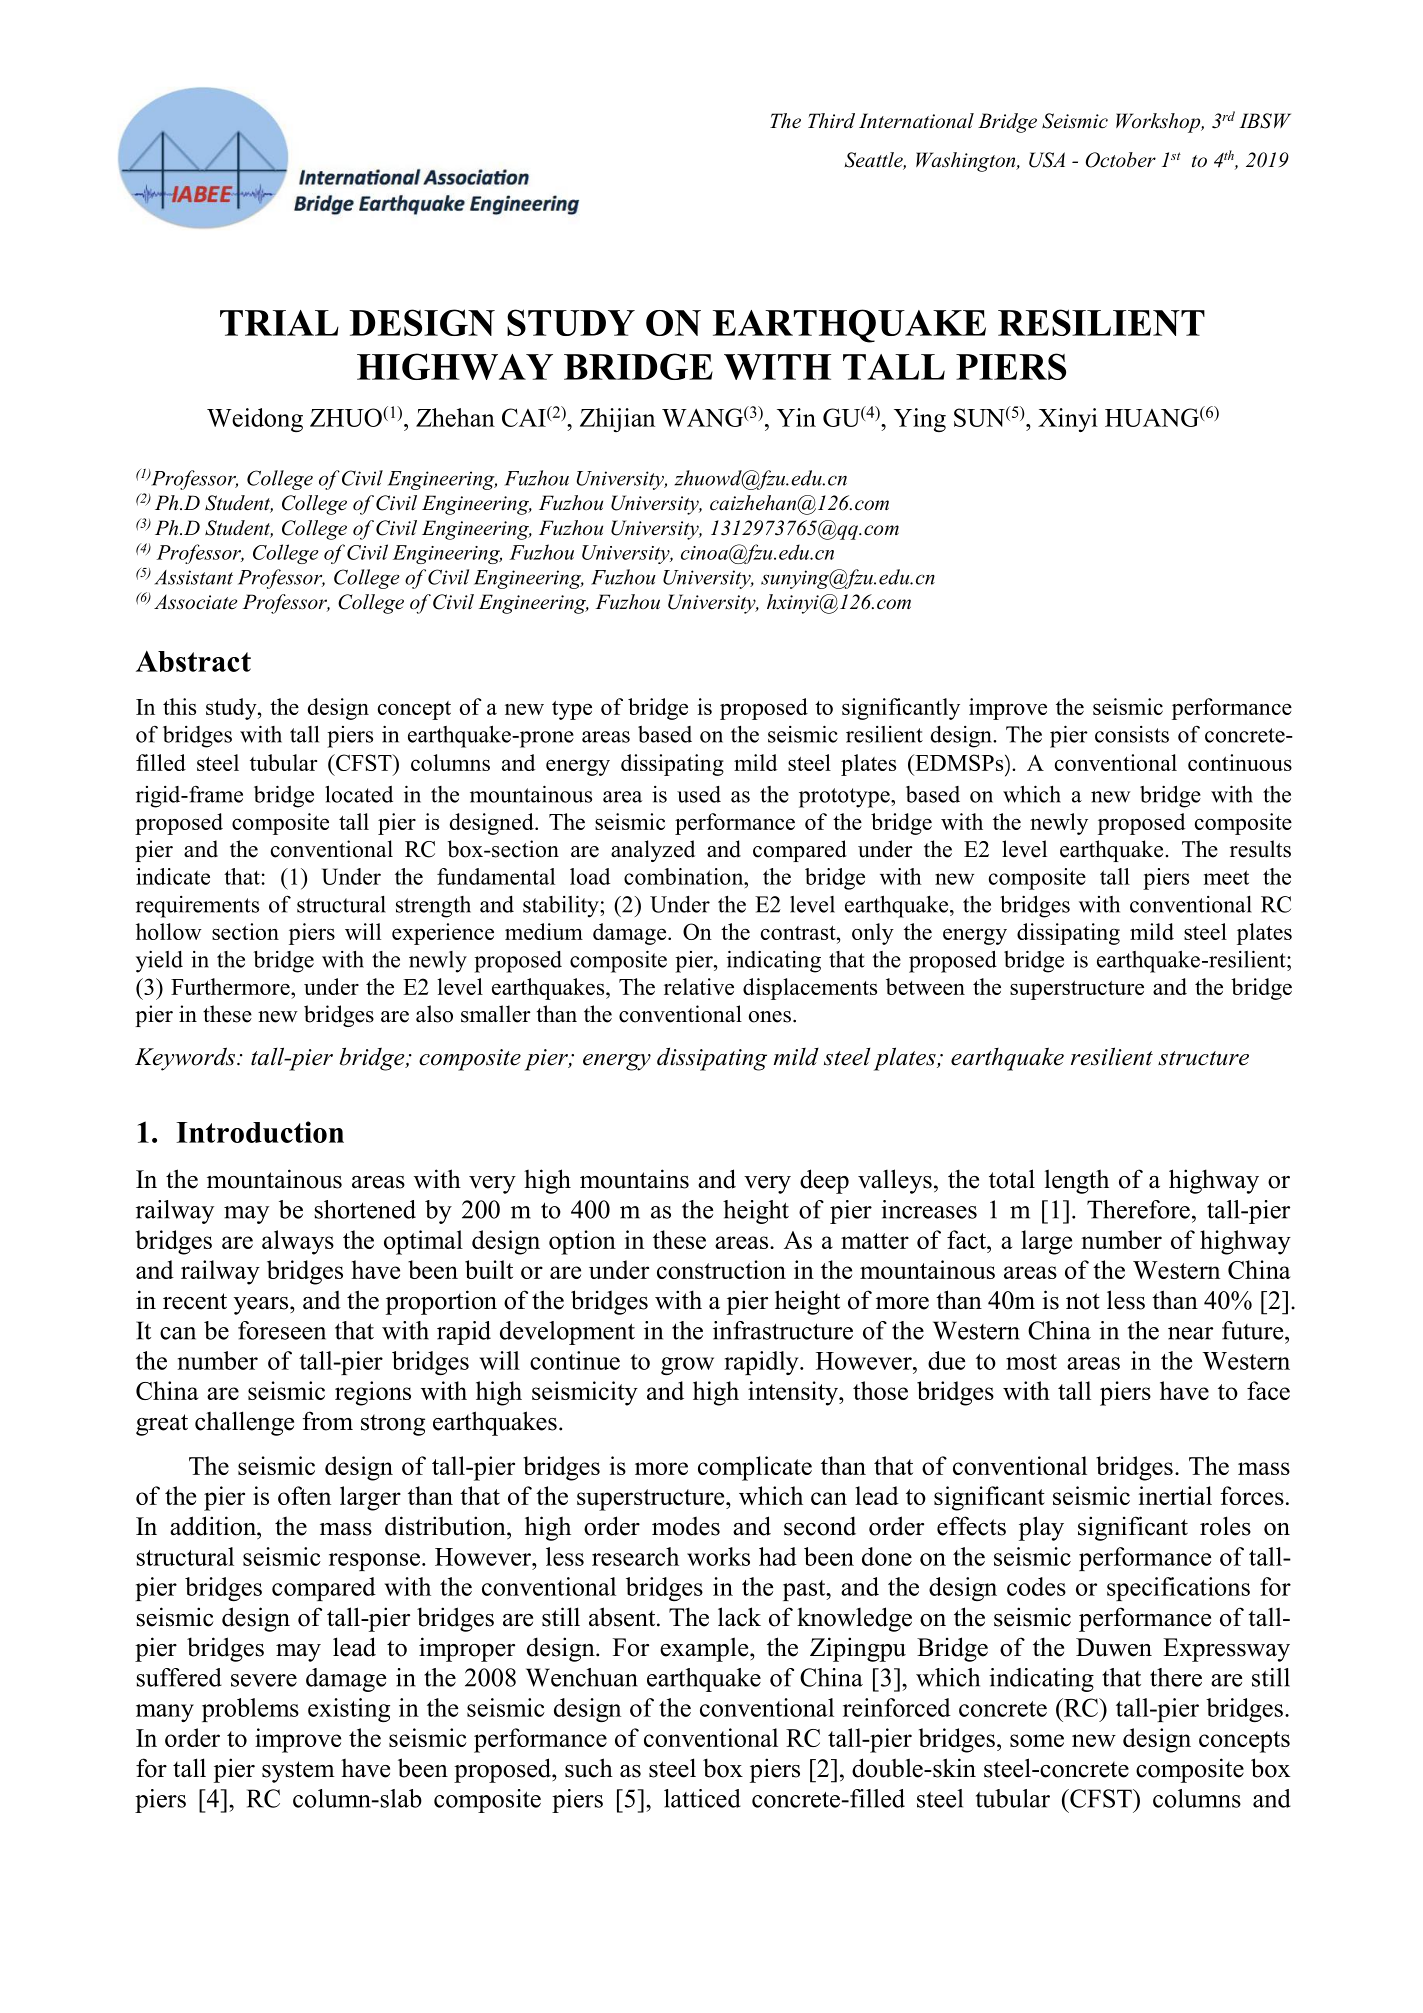  What do you see at coordinates (702, 1798) in the screenshot?
I see `latticed` at bounding box center [702, 1798].
